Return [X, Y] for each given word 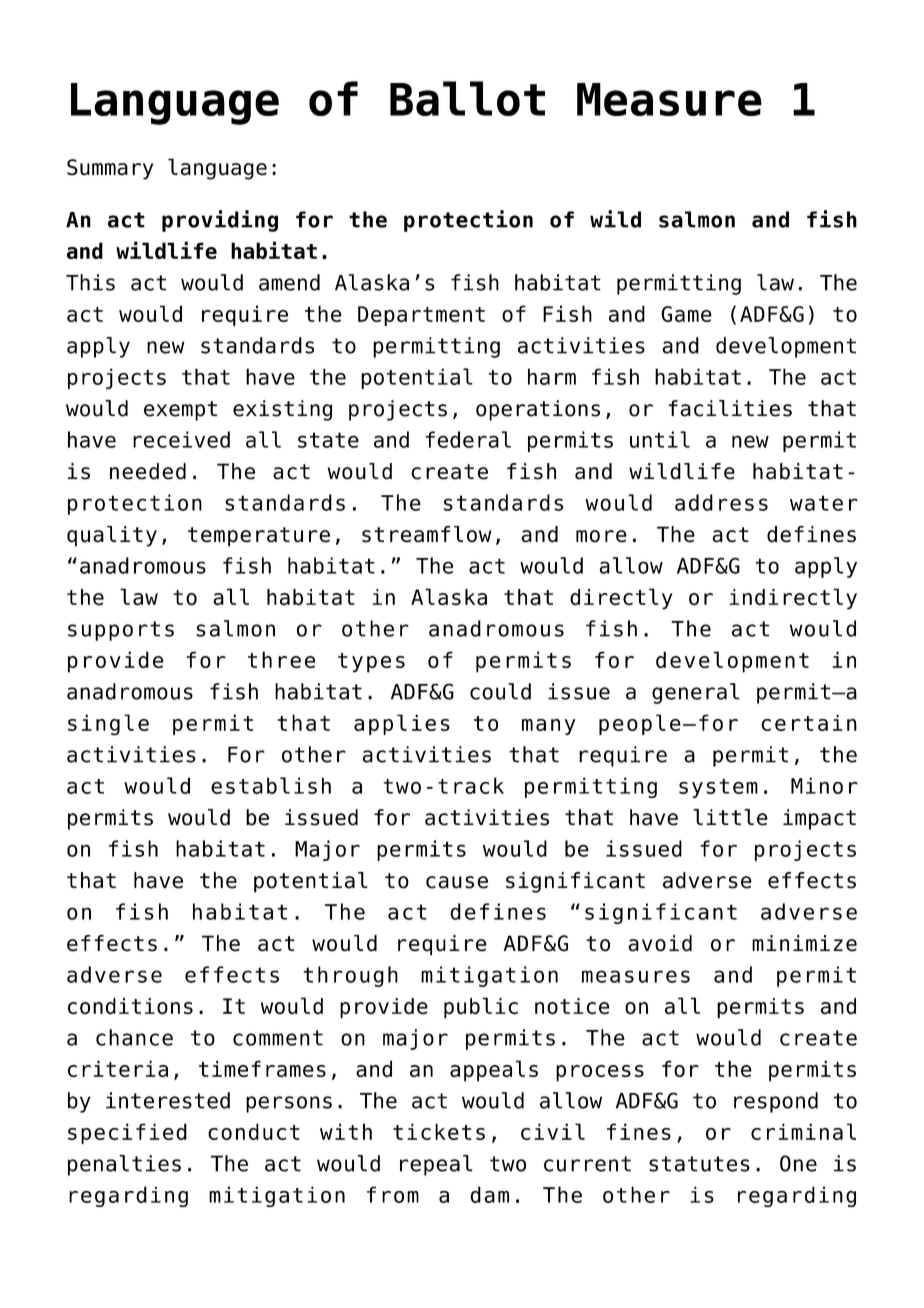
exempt [180, 411]
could [500, 691]
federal [468, 439]
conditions [130, 1006]
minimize [804, 943]
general [696, 693]
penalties [124, 1165]
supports [121, 631]
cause [457, 882]
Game [686, 314]
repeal [436, 1165]
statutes [699, 1164]
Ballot [467, 98]
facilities [730, 408]
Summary [110, 169]
